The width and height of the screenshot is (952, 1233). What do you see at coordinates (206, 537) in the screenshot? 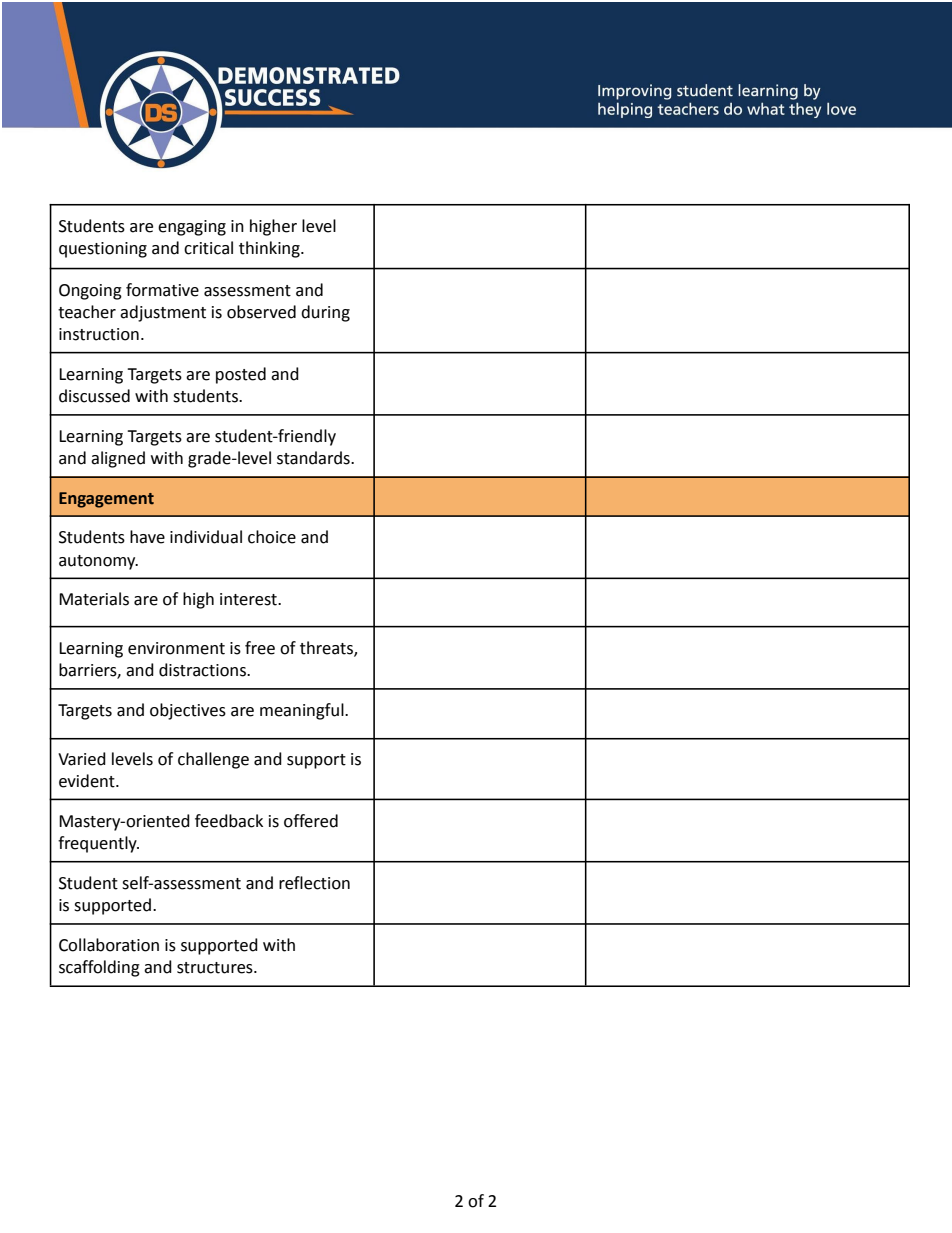
I see `individual` at bounding box center [206, 537].
